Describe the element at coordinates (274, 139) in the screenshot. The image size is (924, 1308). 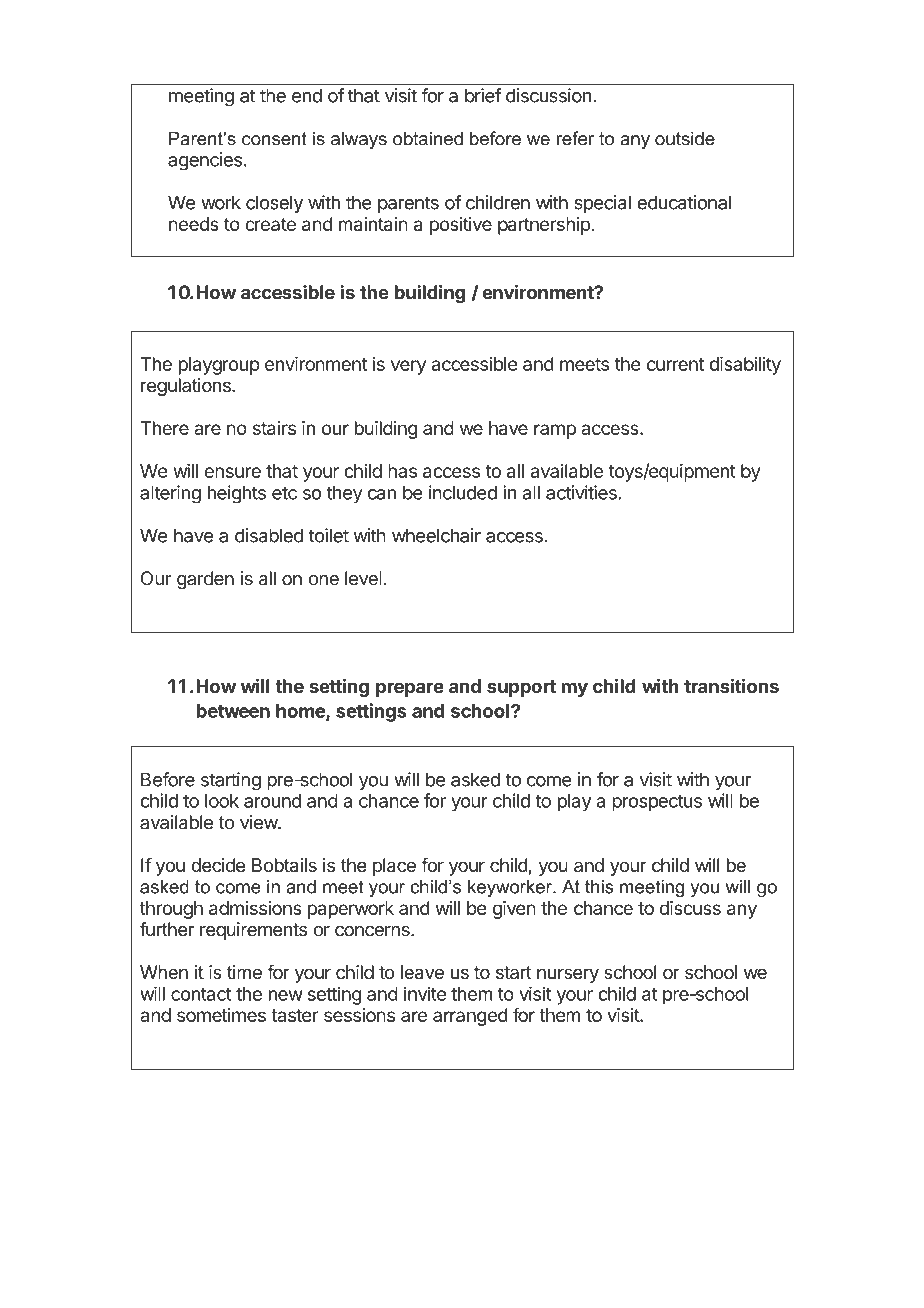
I see `consent` at that location.
